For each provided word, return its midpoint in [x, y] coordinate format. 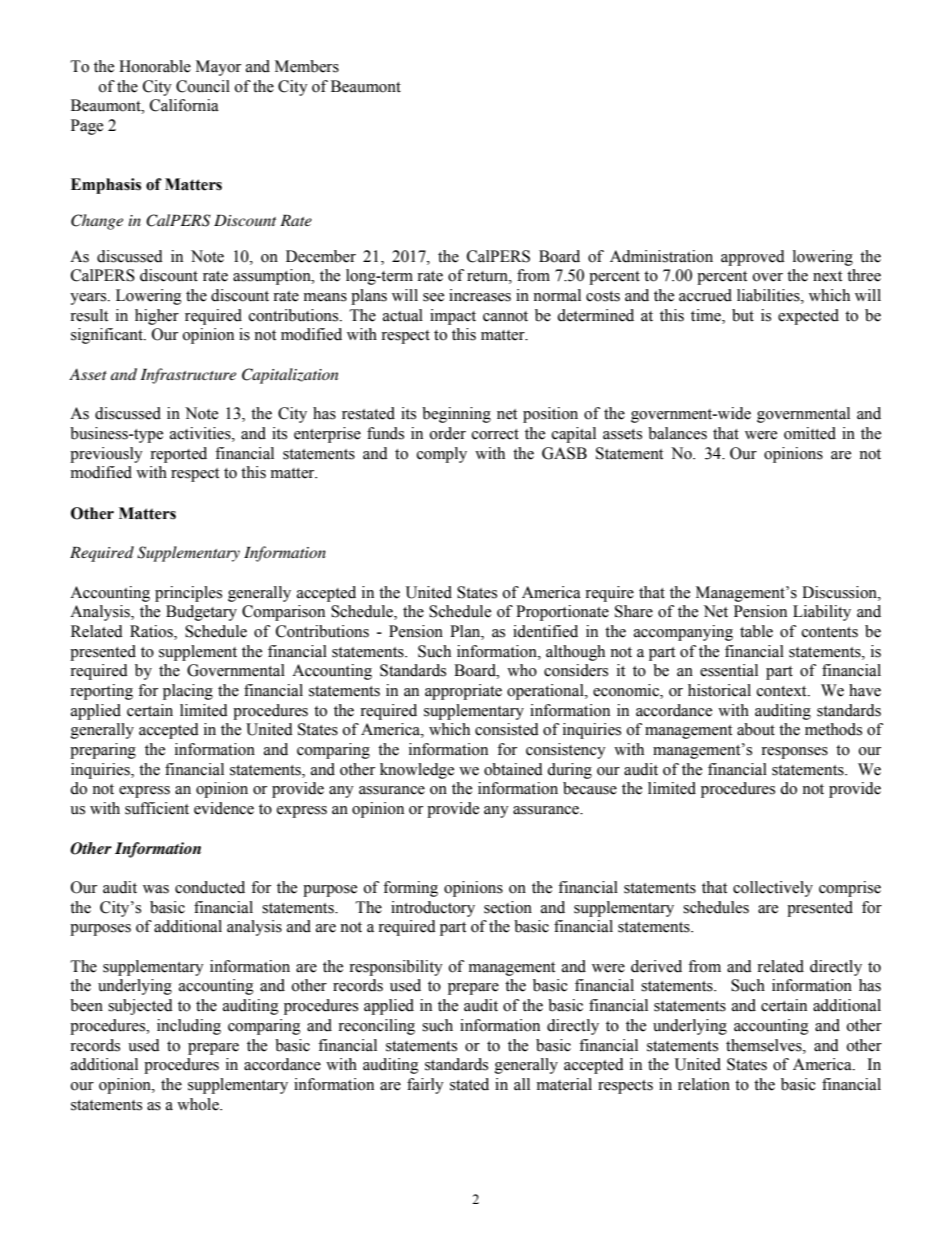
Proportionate [562, 613]
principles [188, 594]
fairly [425, 1086]
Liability [822, 613]
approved [753, 258]
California [184, 105]
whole [199, 1104]
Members [307, 66]
